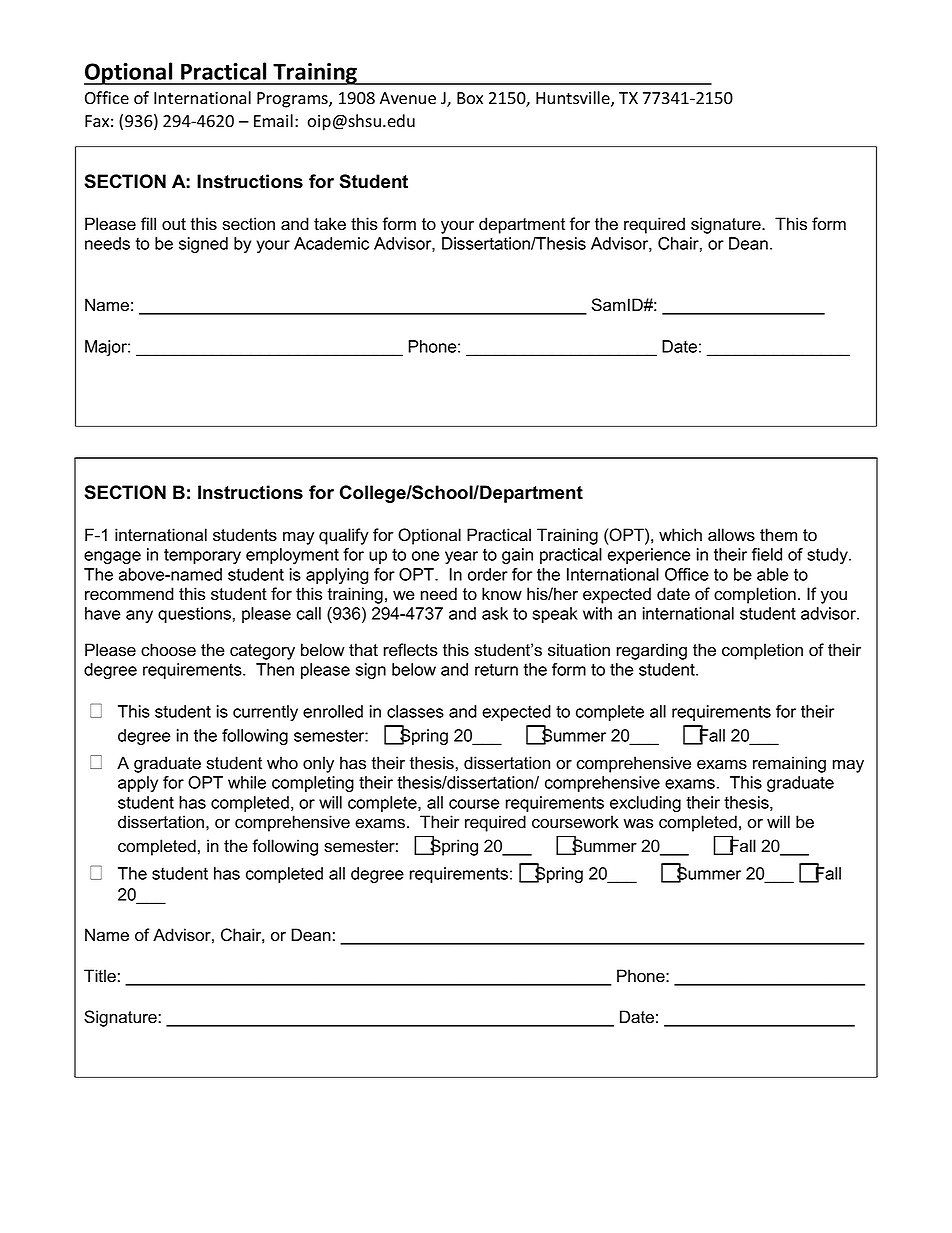 This page has width=952, height=1233. I want to click on was, so click(638, 824).
